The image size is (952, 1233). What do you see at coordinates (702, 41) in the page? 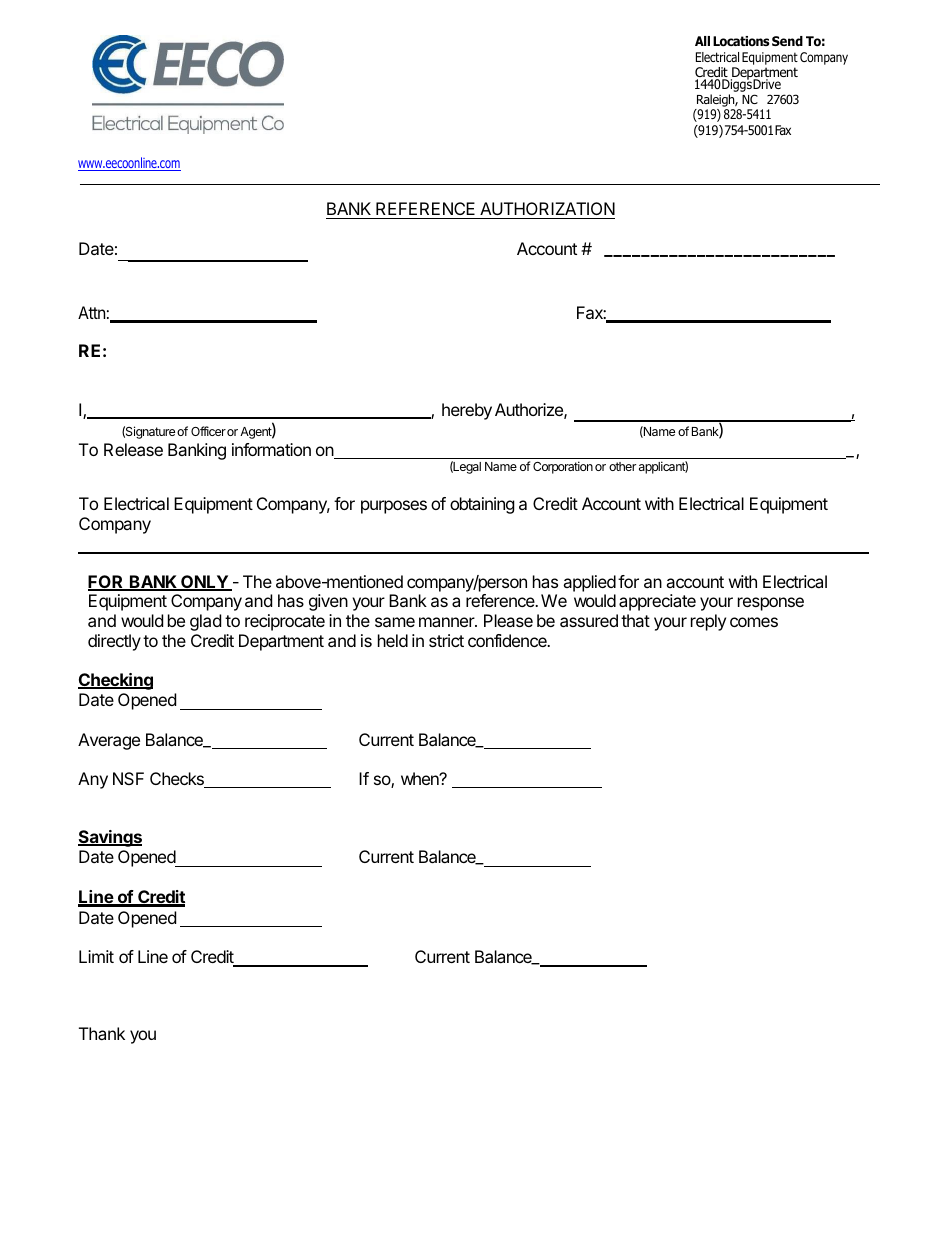
I see `All` at bounding box center [702, 41].
